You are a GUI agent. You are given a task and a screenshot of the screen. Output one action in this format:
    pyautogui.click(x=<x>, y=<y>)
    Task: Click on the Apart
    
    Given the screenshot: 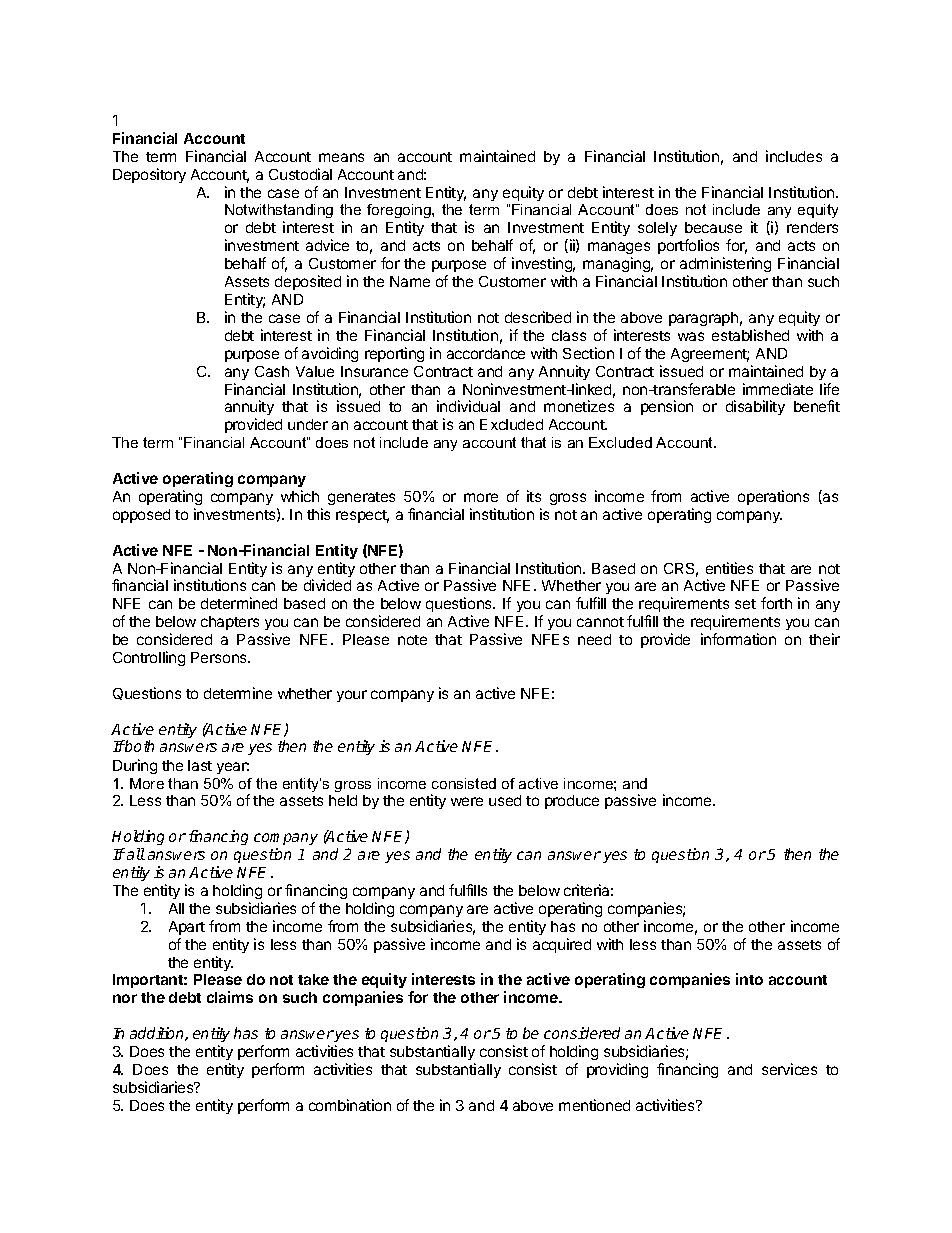 What is the action you would take?
    pyautogui.click(x=187, y=928)
